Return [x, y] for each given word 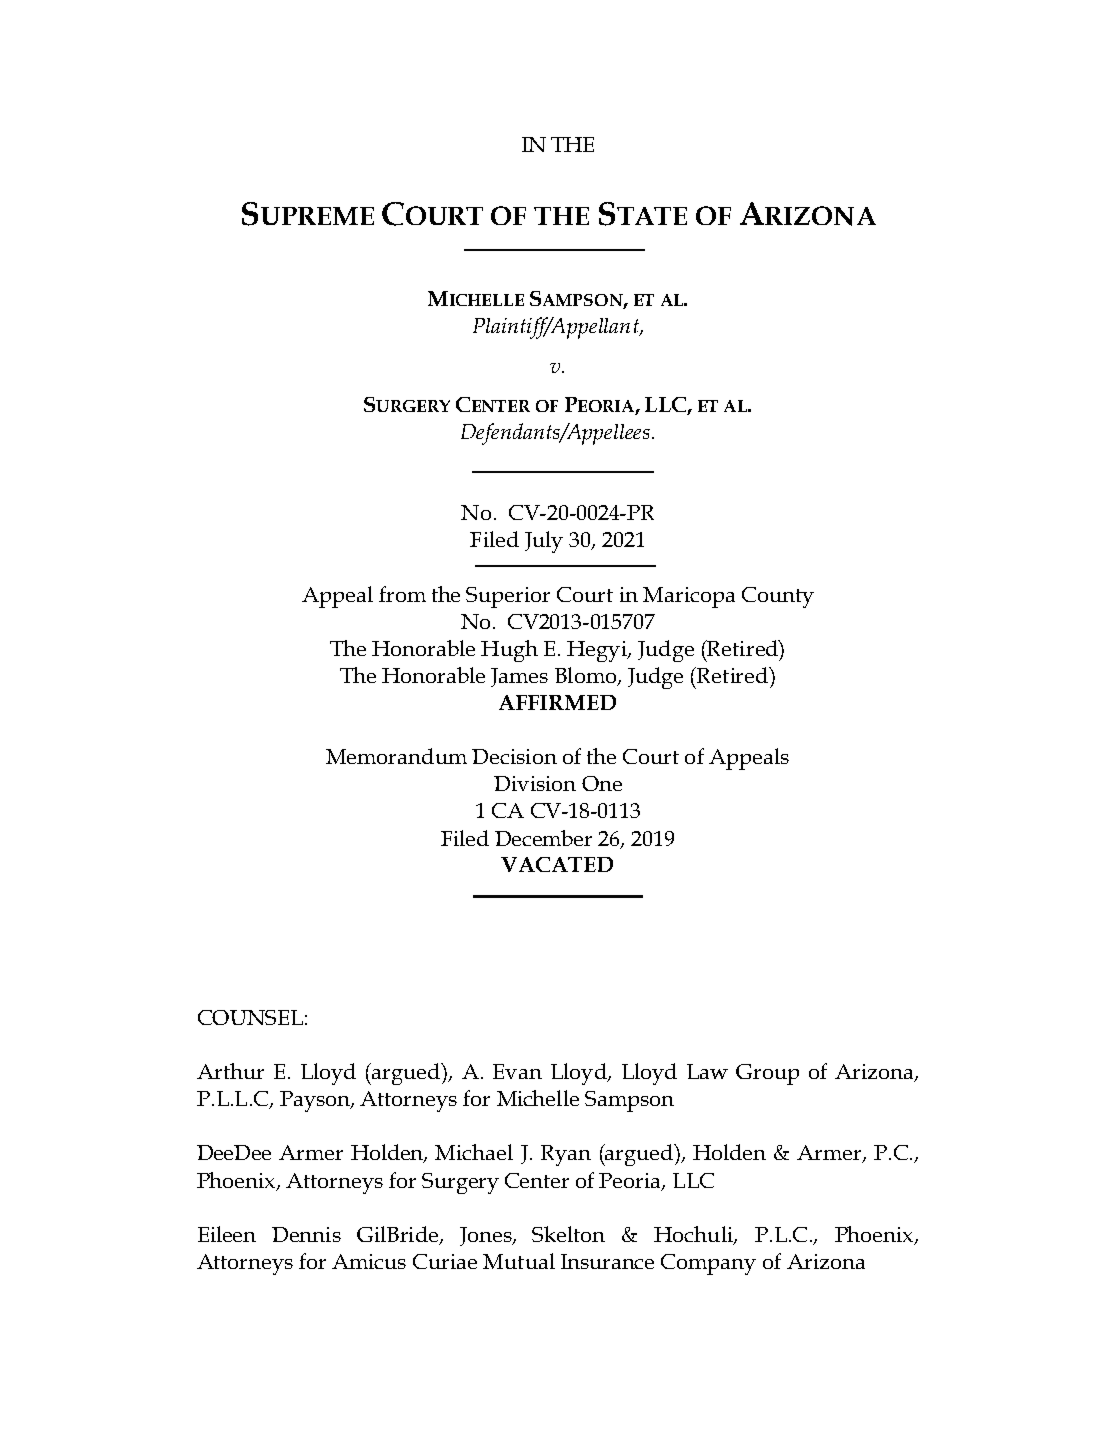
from [402, 594]
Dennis [306, 1234]
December [543, 838]
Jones [487, 1236]
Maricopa [689, 597]
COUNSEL [250, 1017]
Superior [508, 597]
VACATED [557, 864]
